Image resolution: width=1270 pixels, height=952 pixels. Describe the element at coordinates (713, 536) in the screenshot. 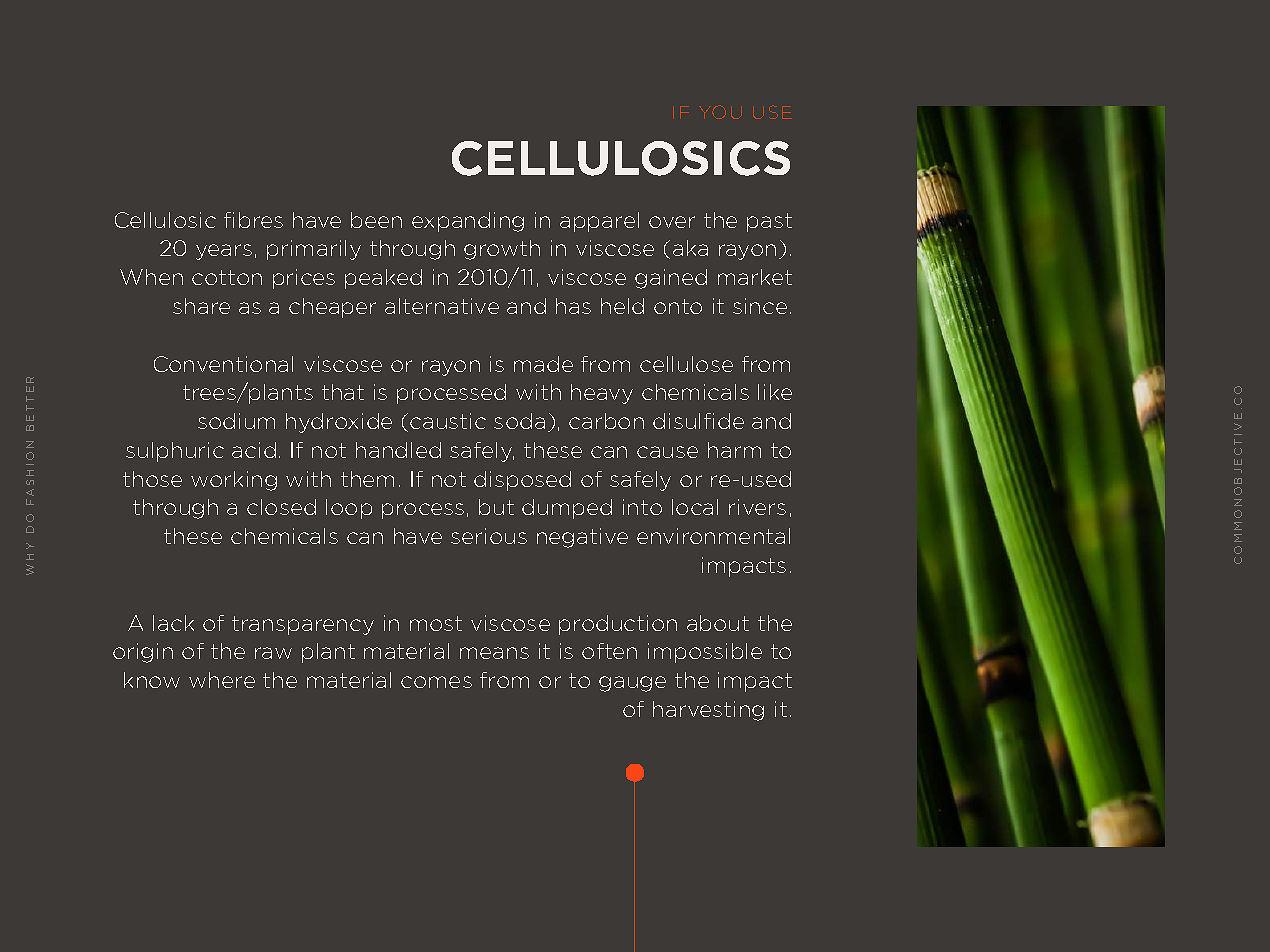

I see `environmental` at that location.
